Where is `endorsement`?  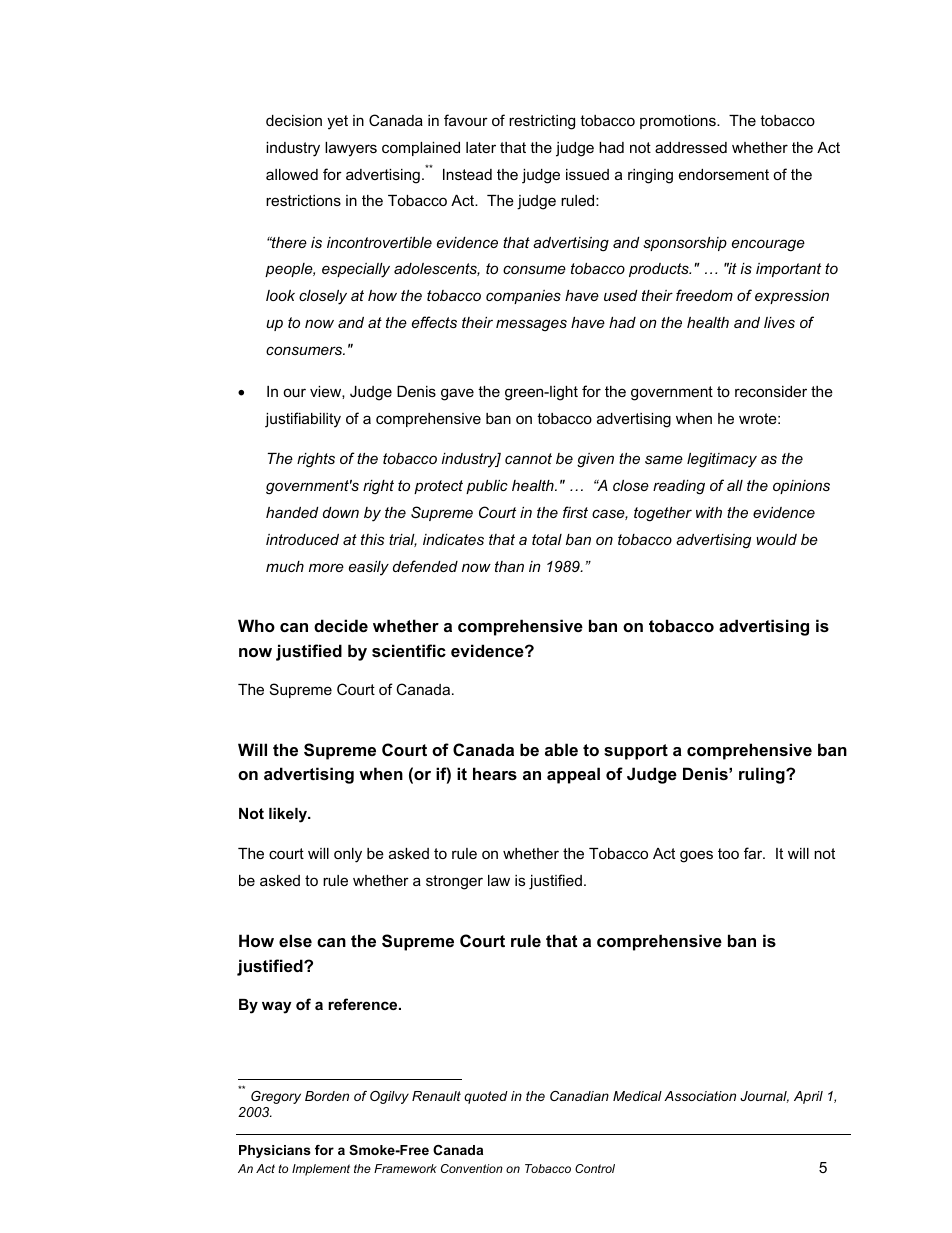
endorsement is located at coordinates (724, 174).
